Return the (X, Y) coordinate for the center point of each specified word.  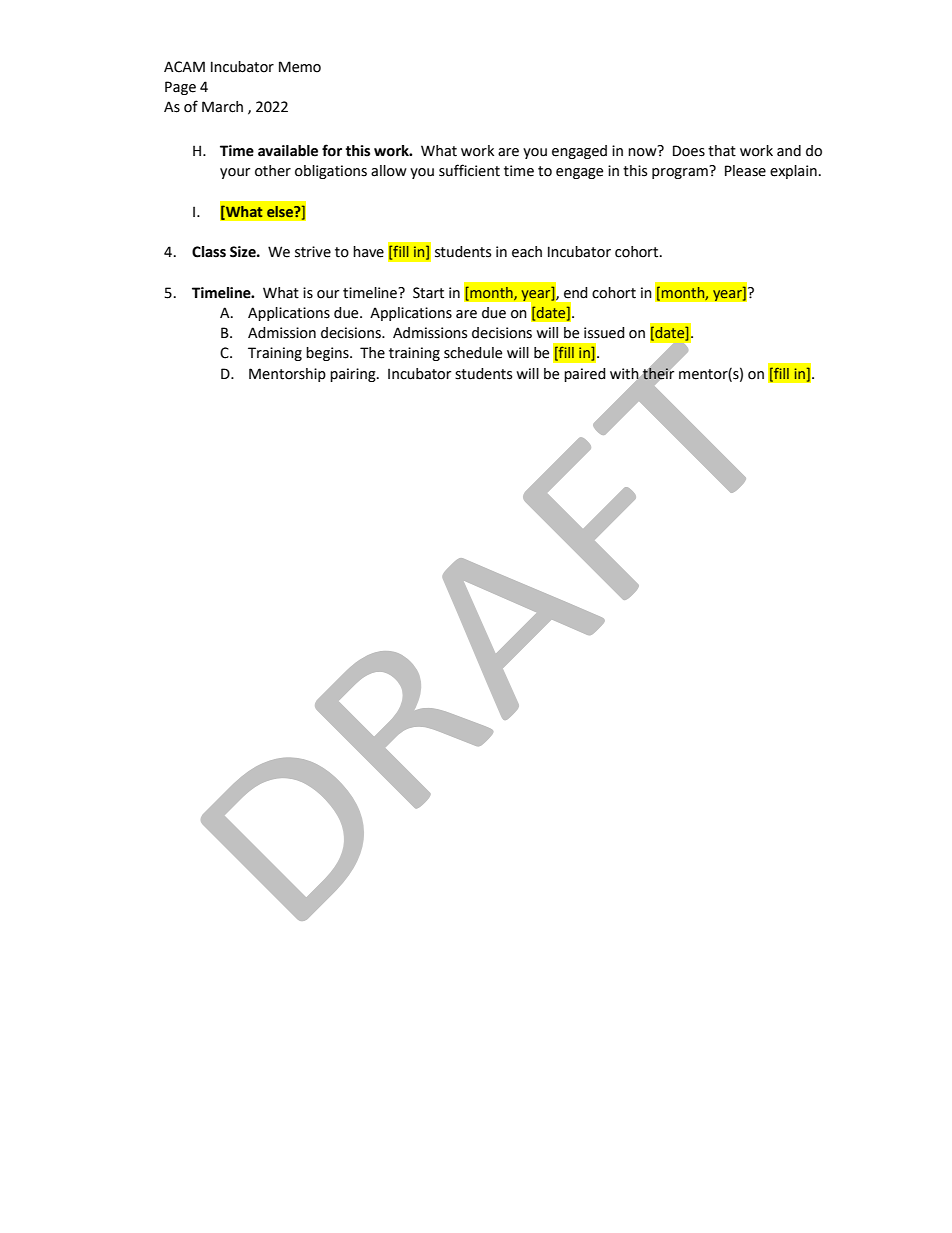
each (527, 252)
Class (209, 252)
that (722, 151)
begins (328, 354)
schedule (473, 353)
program (681, 172)
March (222, 107)
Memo (300, 67)
